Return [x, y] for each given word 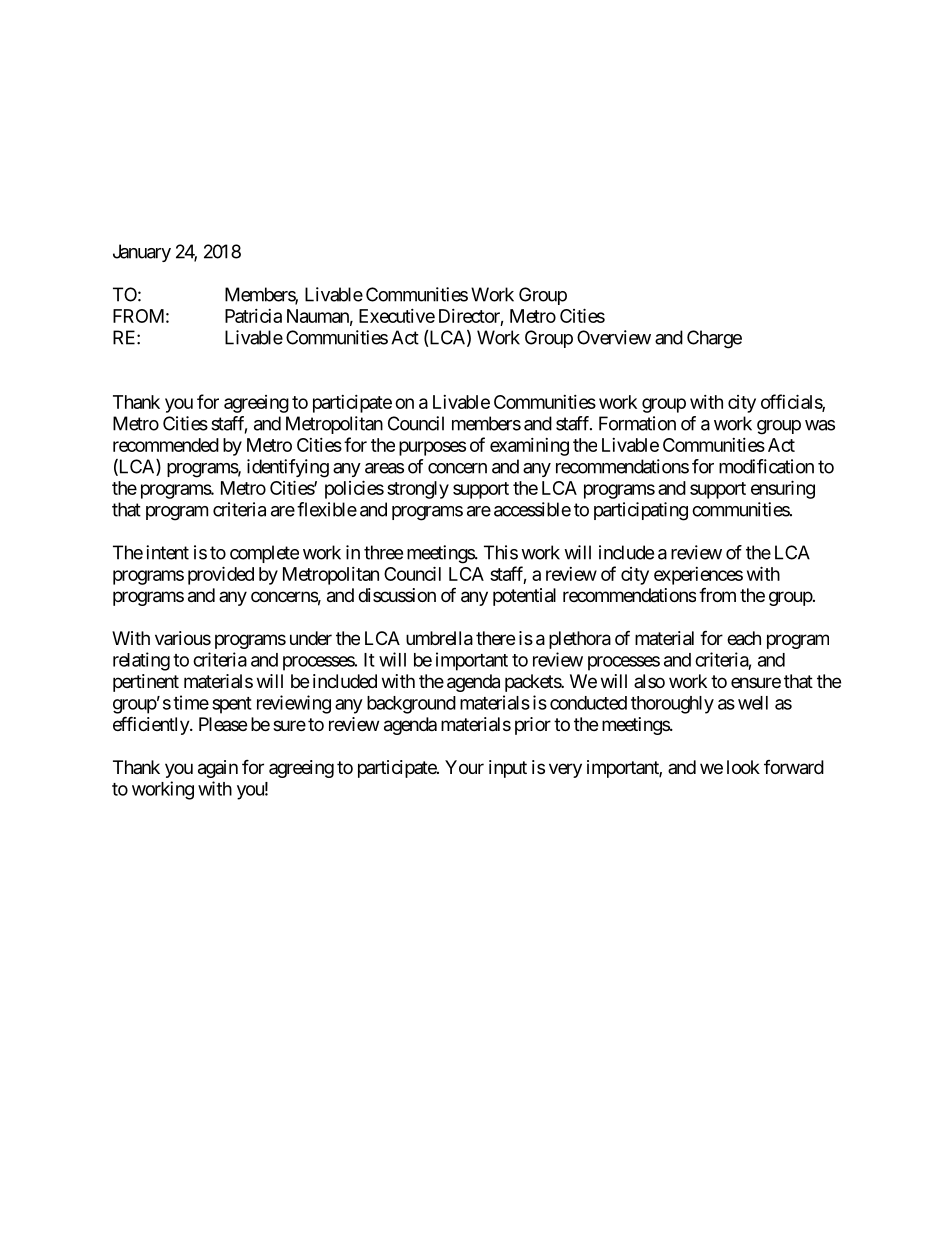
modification [766, 466]
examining [529, 447]
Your [464, 767]
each [744, 638]
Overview [614, 337]
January [142, 253]
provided [221, 575]
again [218, 769]
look [743, 767]
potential [524, 597]
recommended [166, 445]
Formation [637, 423]
